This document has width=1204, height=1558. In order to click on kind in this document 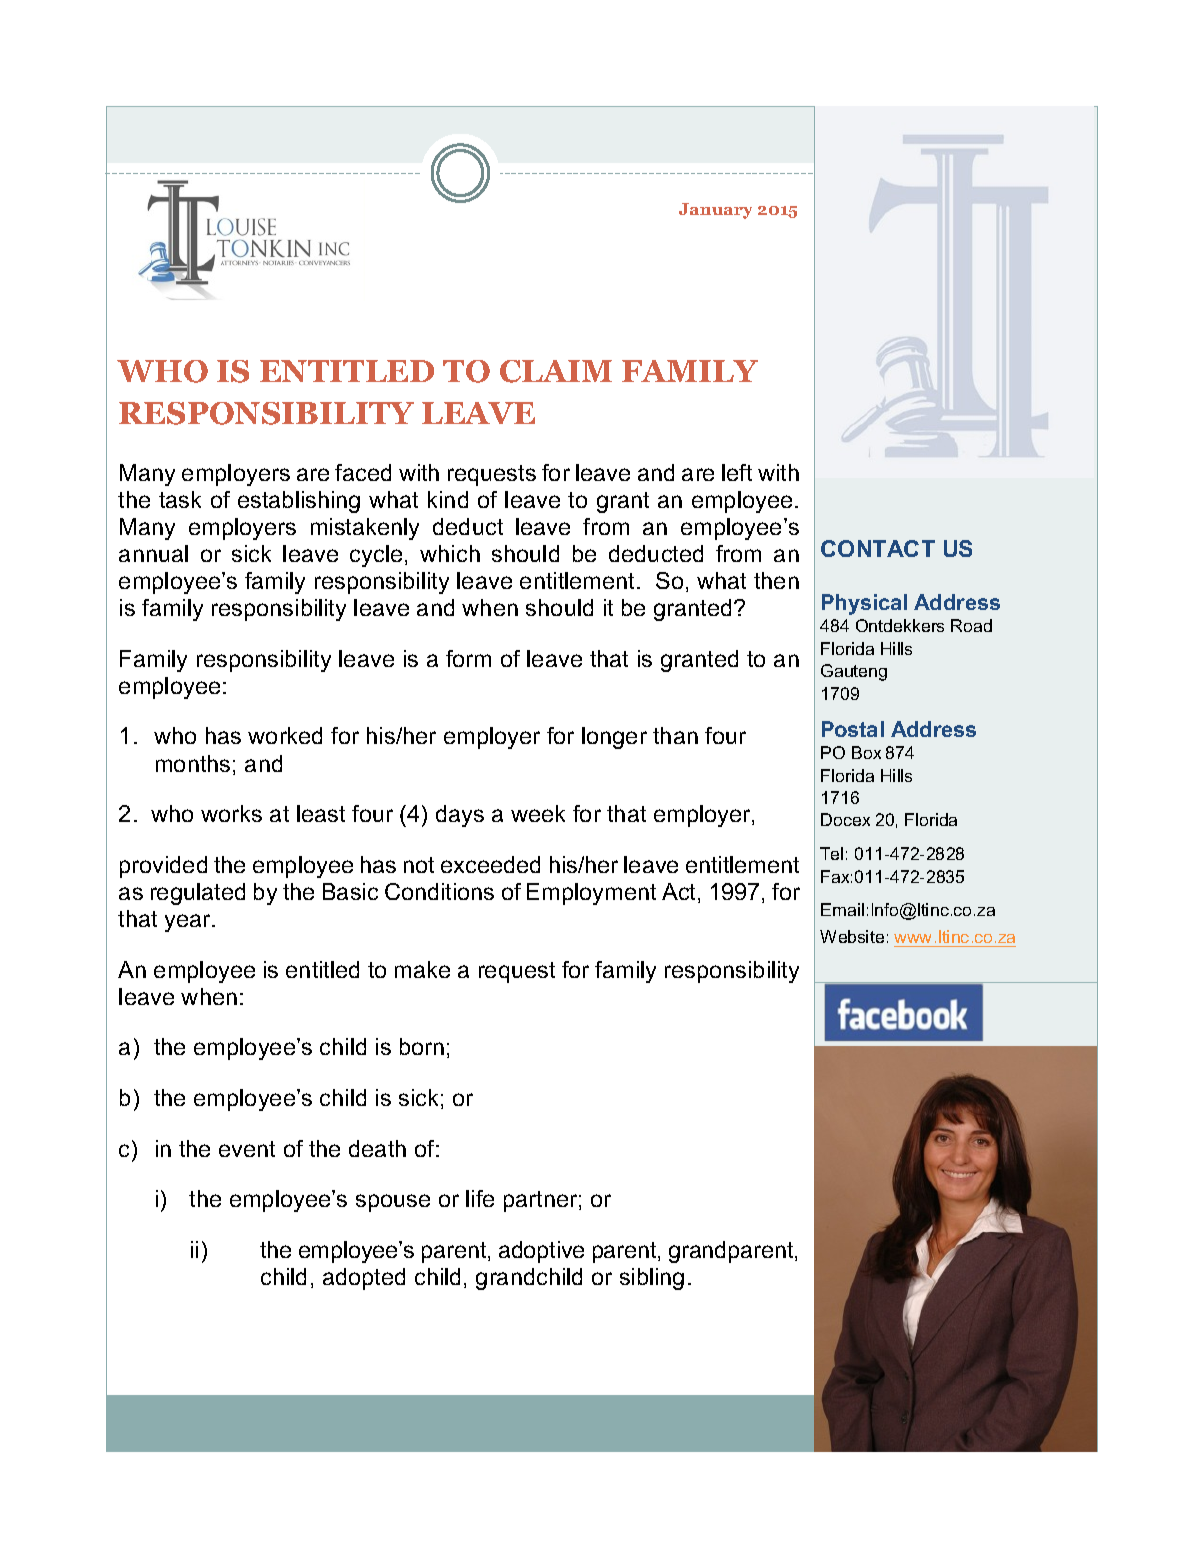, I will do `click(448, 499)`.
